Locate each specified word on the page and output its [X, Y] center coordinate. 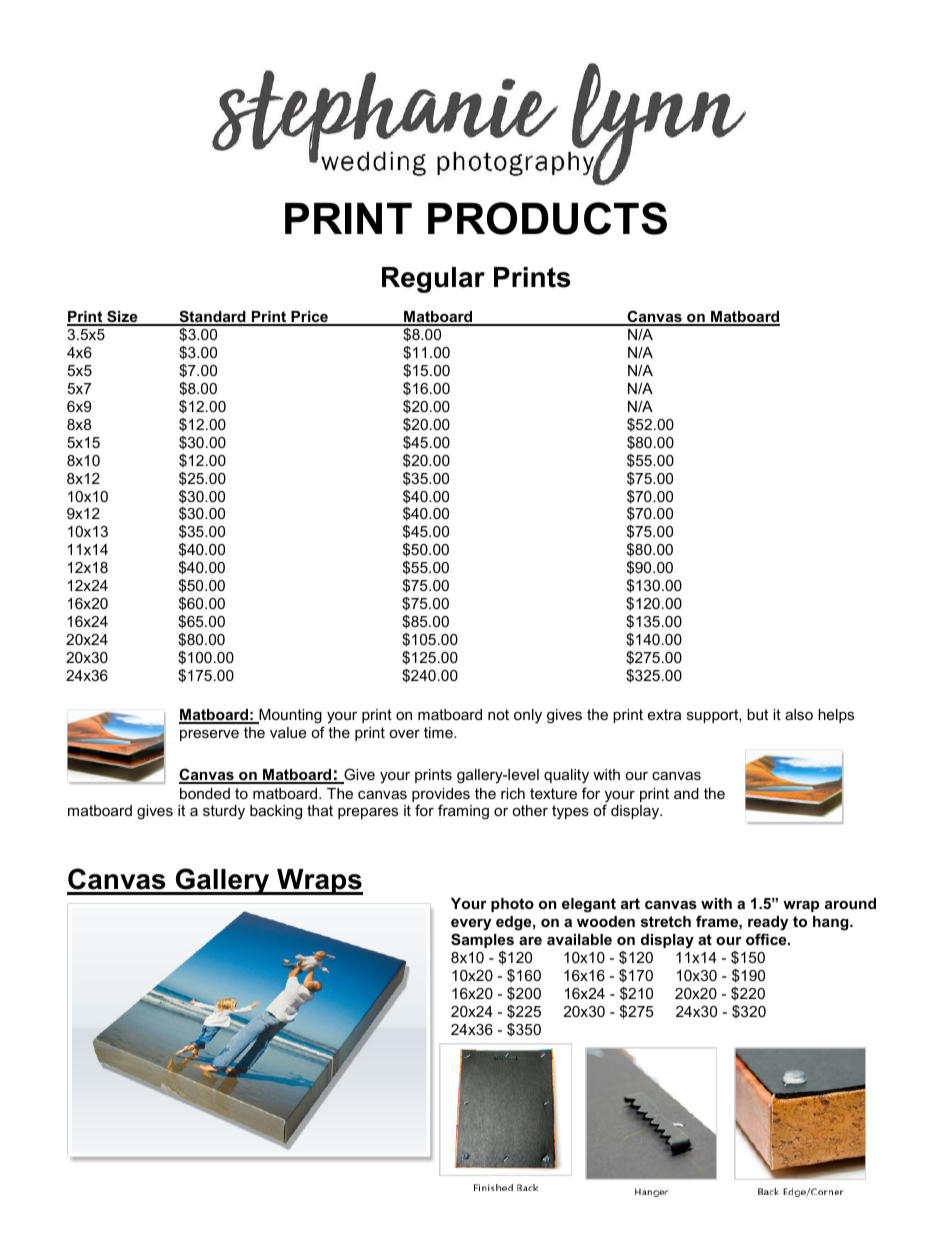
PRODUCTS [547, 218]
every [471, 924]
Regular [433, 280]
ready [768, 923]
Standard [212, 317]
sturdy [224, 812]
